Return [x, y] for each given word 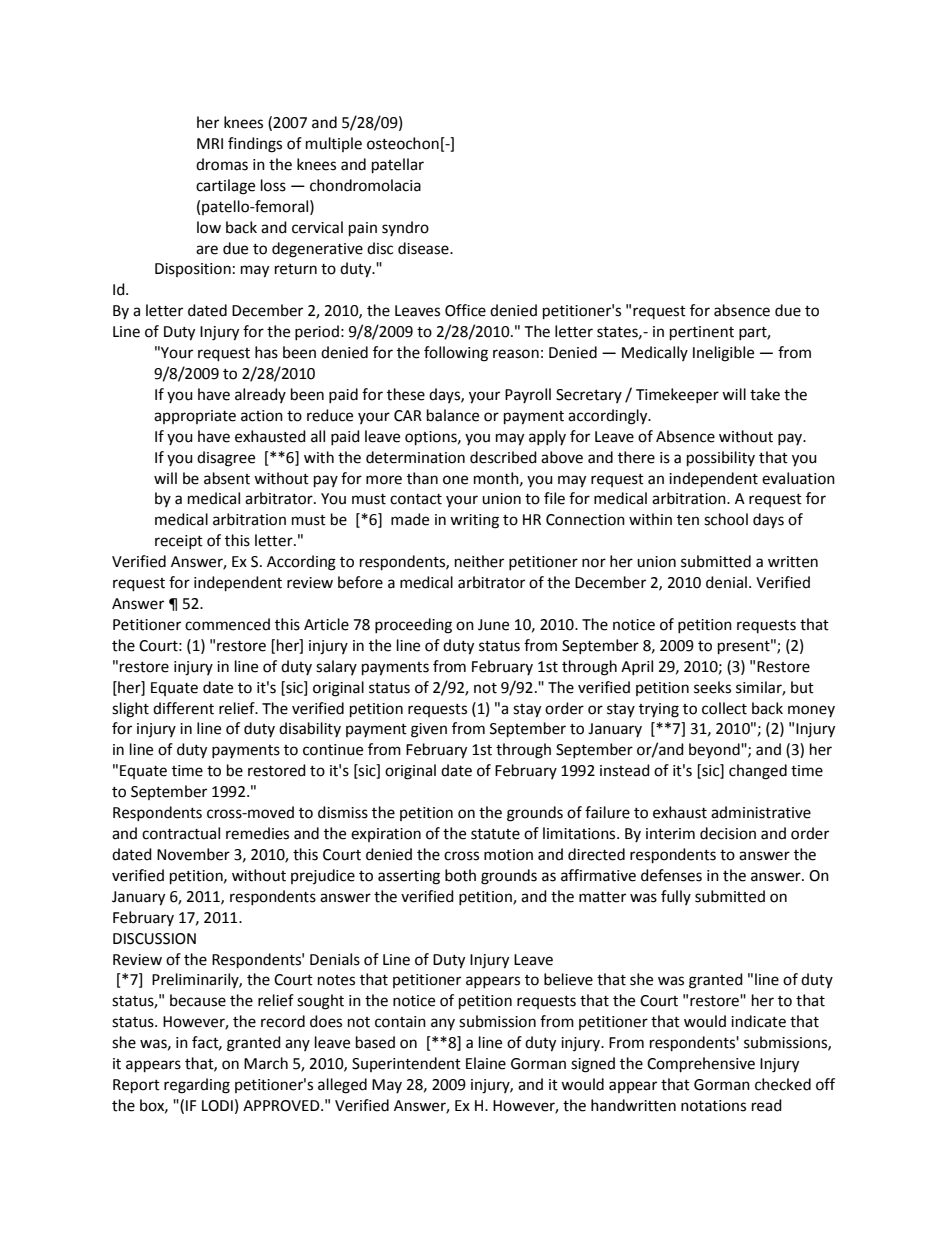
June [493, 625]
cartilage [225, 187]
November [193, 854]
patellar [398, 166]
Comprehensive [701, 1065]
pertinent [702, 333]
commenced [227, 624]
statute [495, 834]
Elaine [486, 1063]
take [765, 394]
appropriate [195, 417]
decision [728, 833]
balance [453, 415]
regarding [197, 1086]
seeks [712, 687]
